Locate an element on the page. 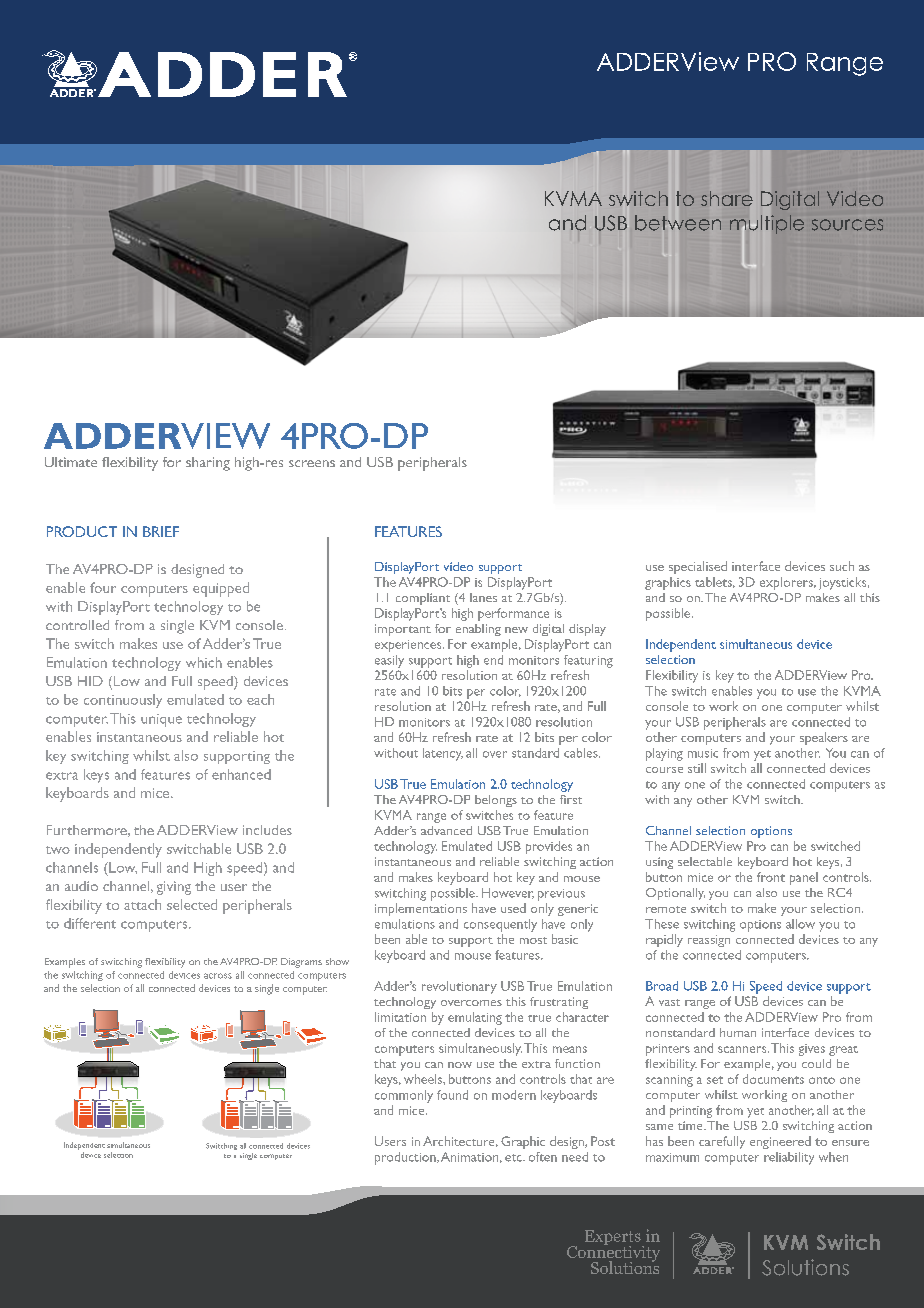 Image resolution: width=924 pixels, height=1308 pixels. music is located at coordinates (703, 753).
